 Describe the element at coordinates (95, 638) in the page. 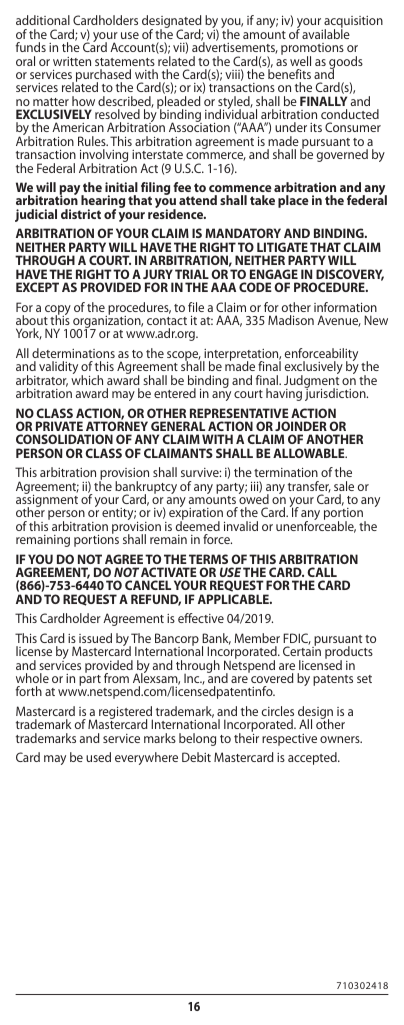

I see `issued` at that location.
